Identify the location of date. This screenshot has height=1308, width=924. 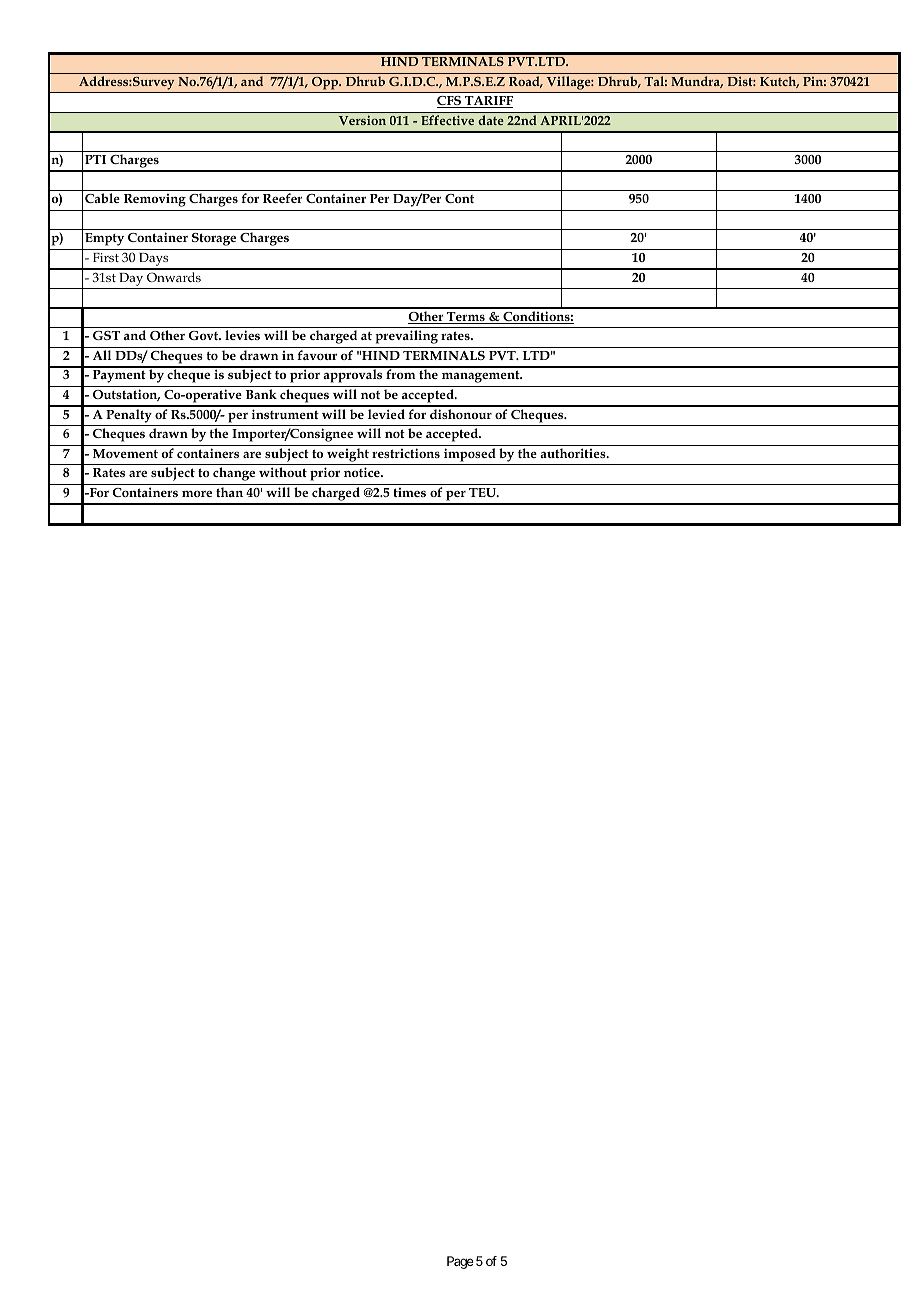
(491, 120).
